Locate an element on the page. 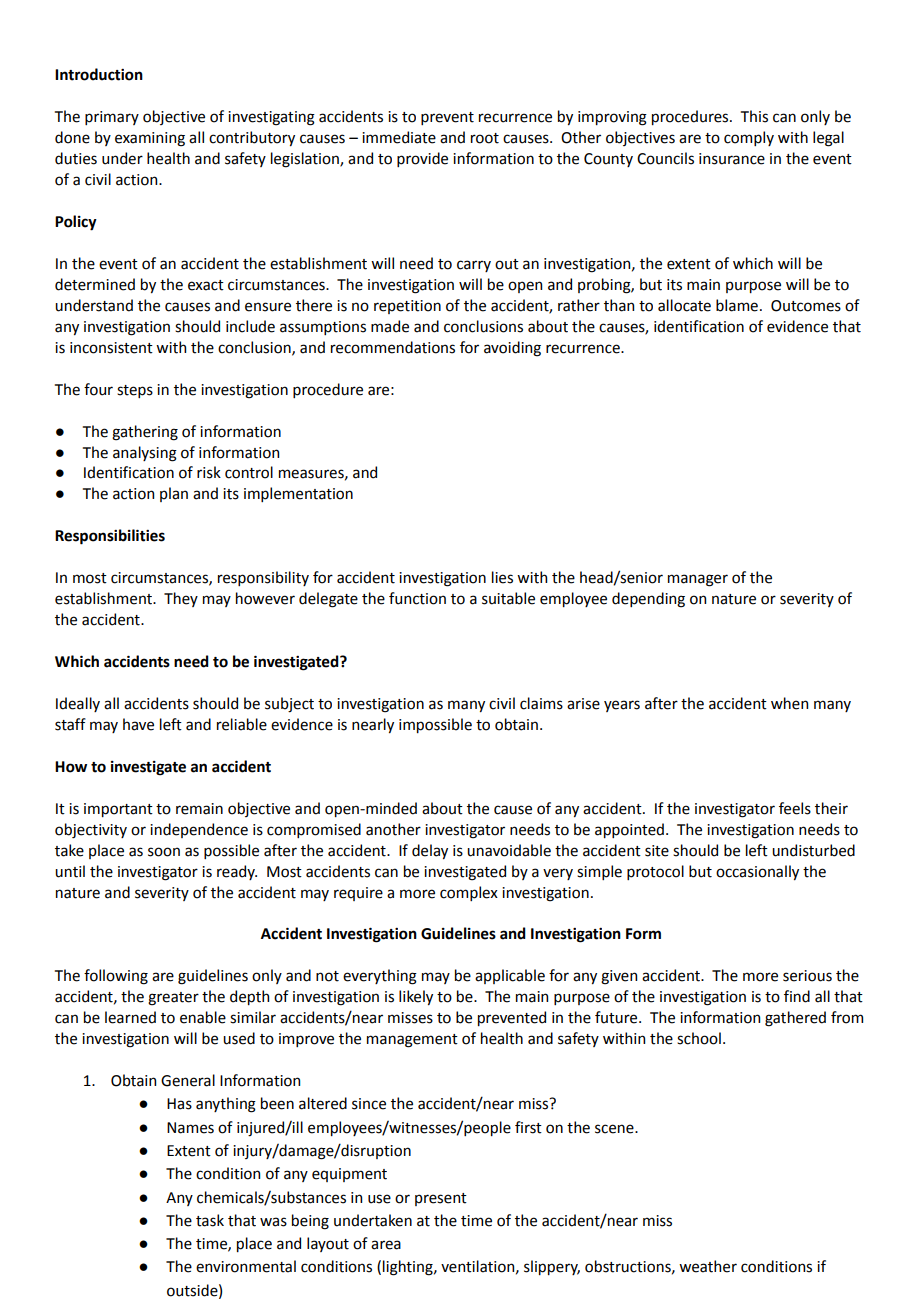  when is located at coordinates (789, 703).
